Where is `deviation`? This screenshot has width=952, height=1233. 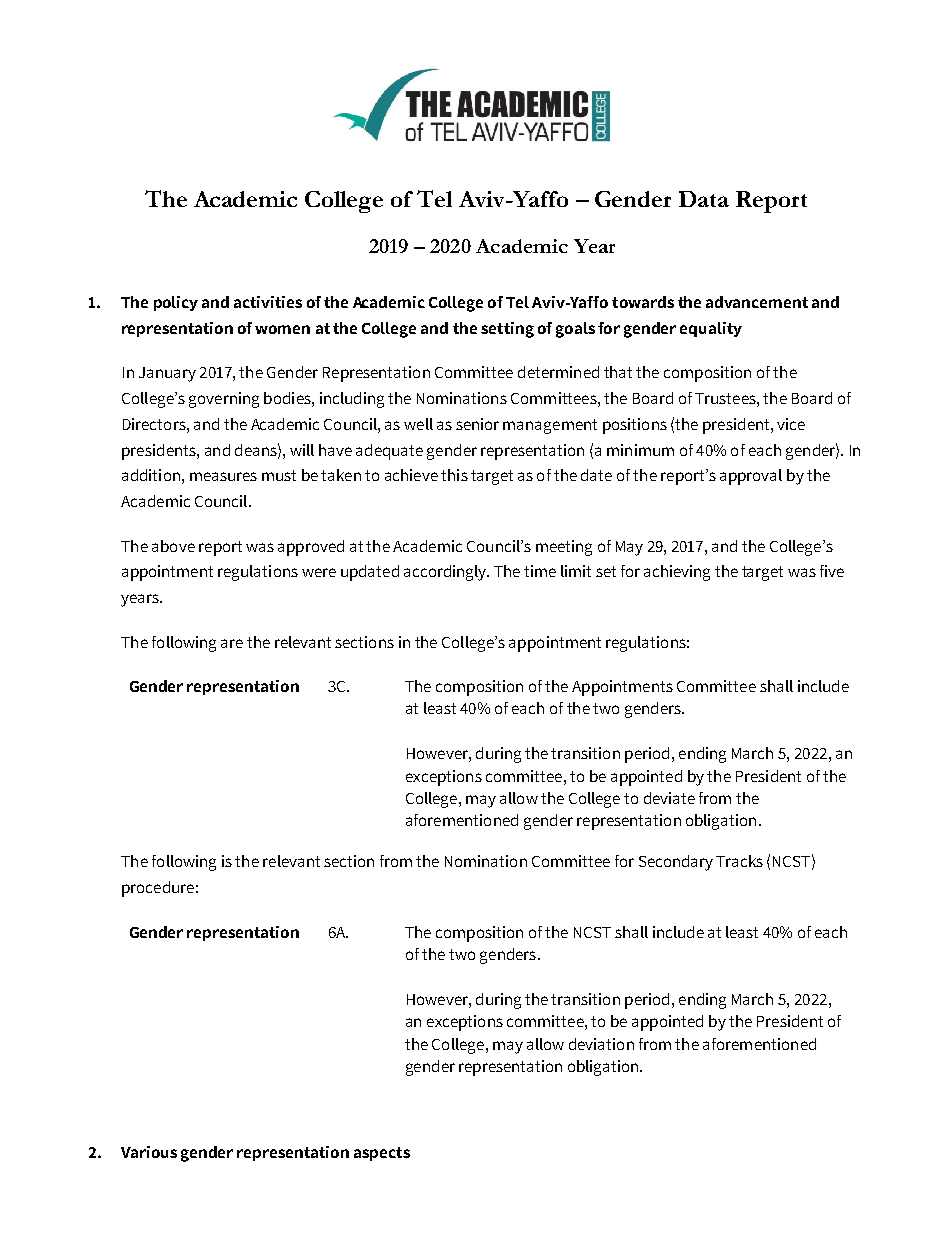
deviation is located at coordinates (601, 1044).
